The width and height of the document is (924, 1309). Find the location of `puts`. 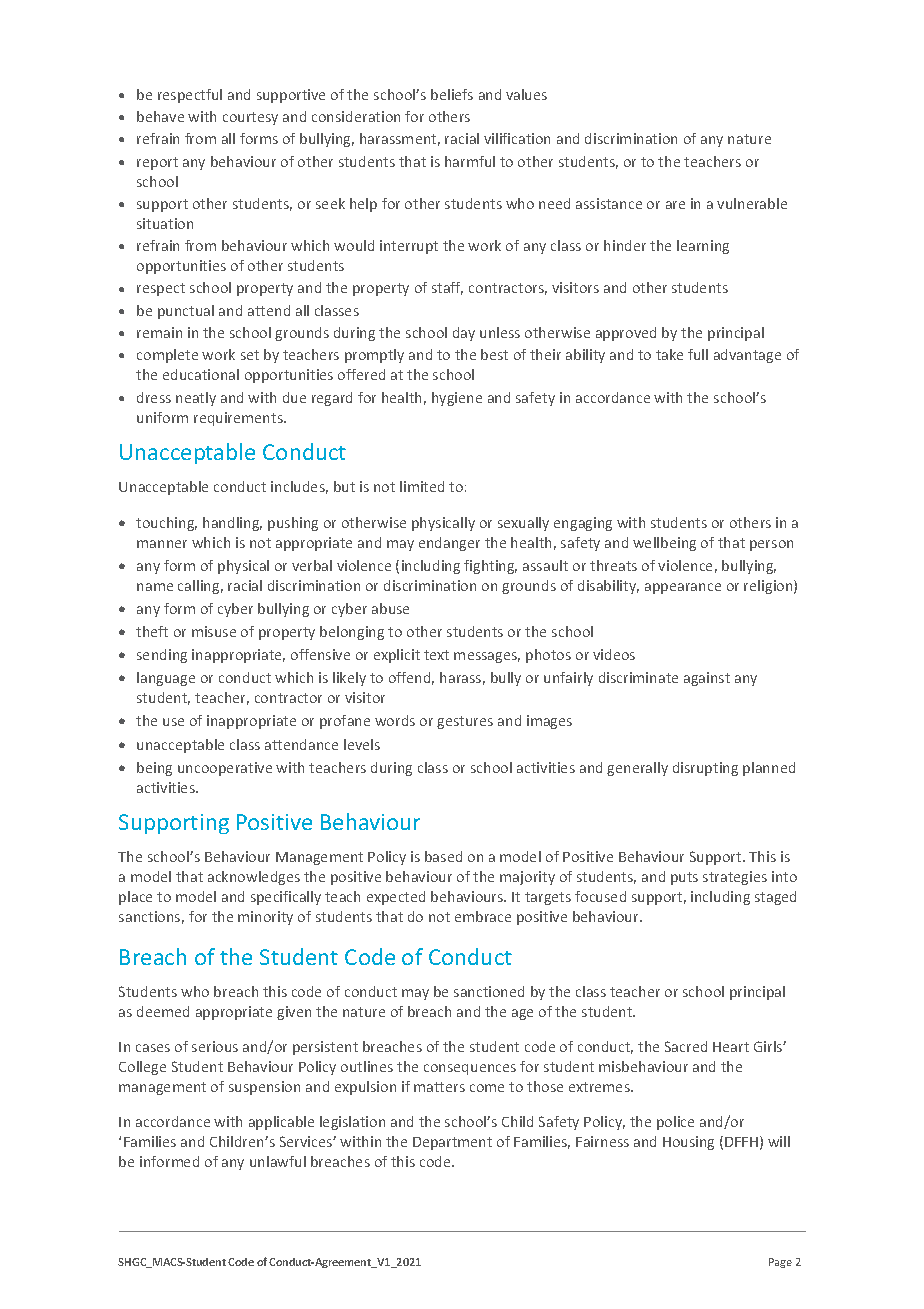

puts is located at coordinates (684, 878).
